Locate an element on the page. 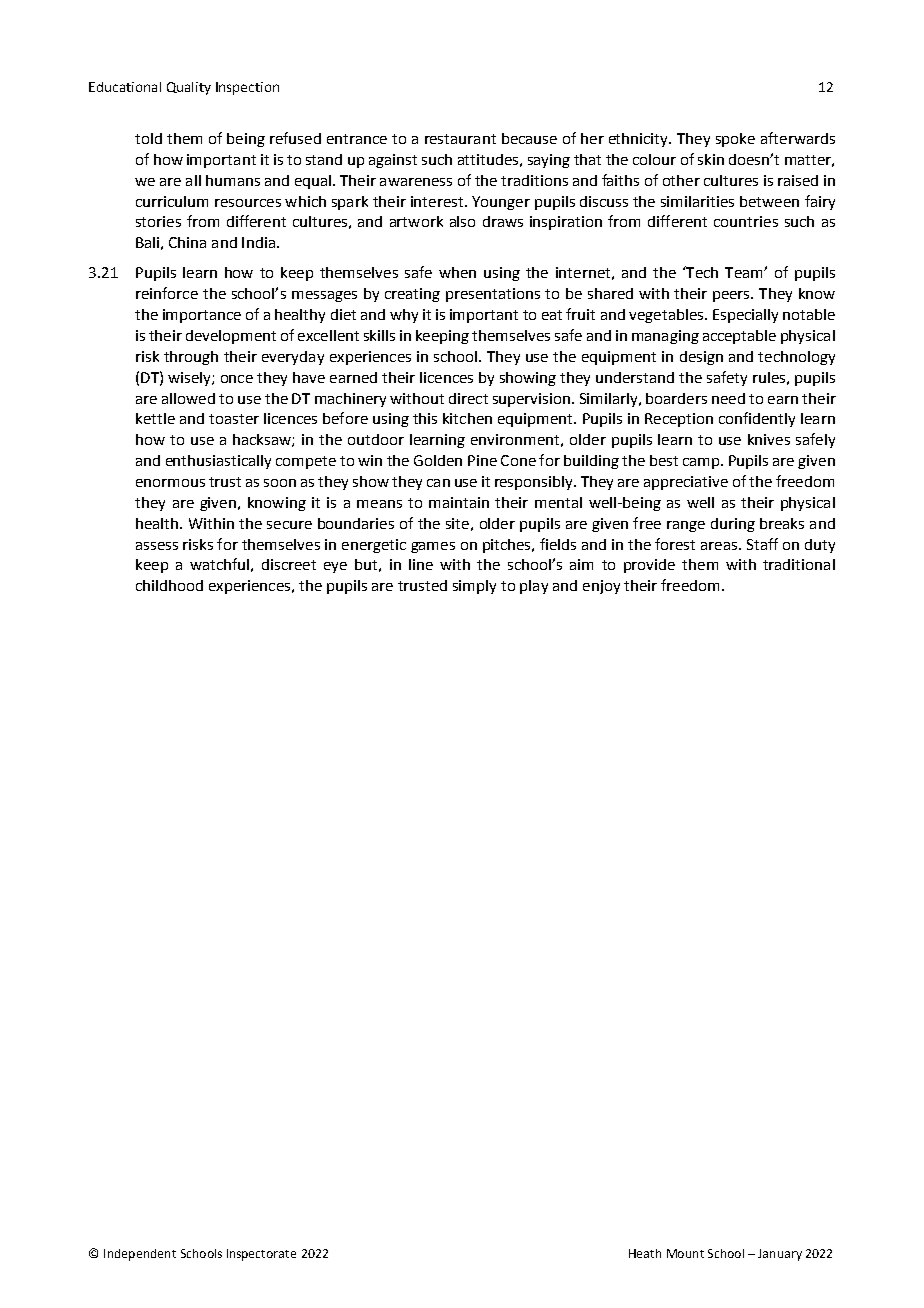 The height and width of the document is (1308, 924). Mount is located at coordinates (685, 1253).
